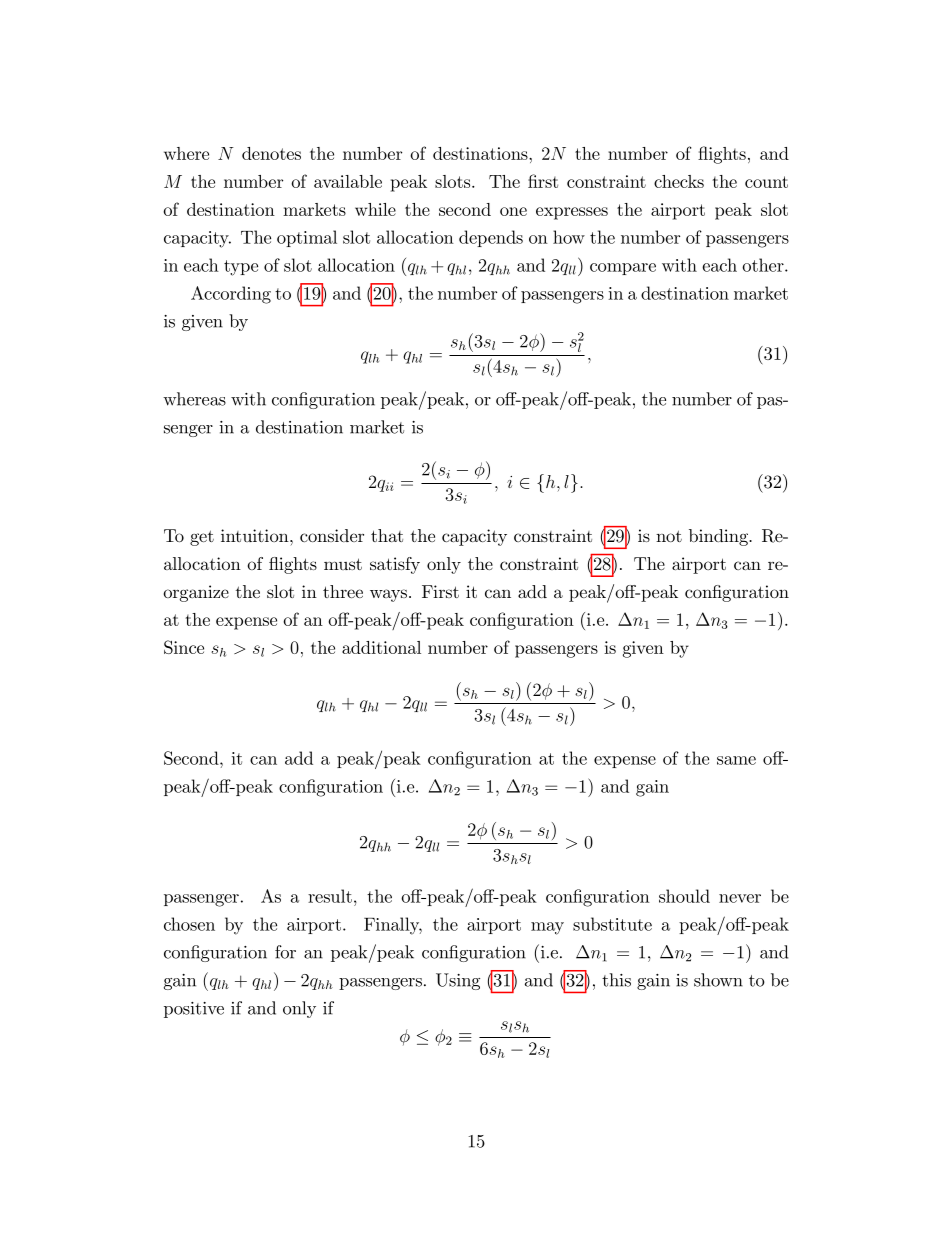 The height and width of the screenshot is (1233, 952). I want to click on additional, so click(381, 647).
